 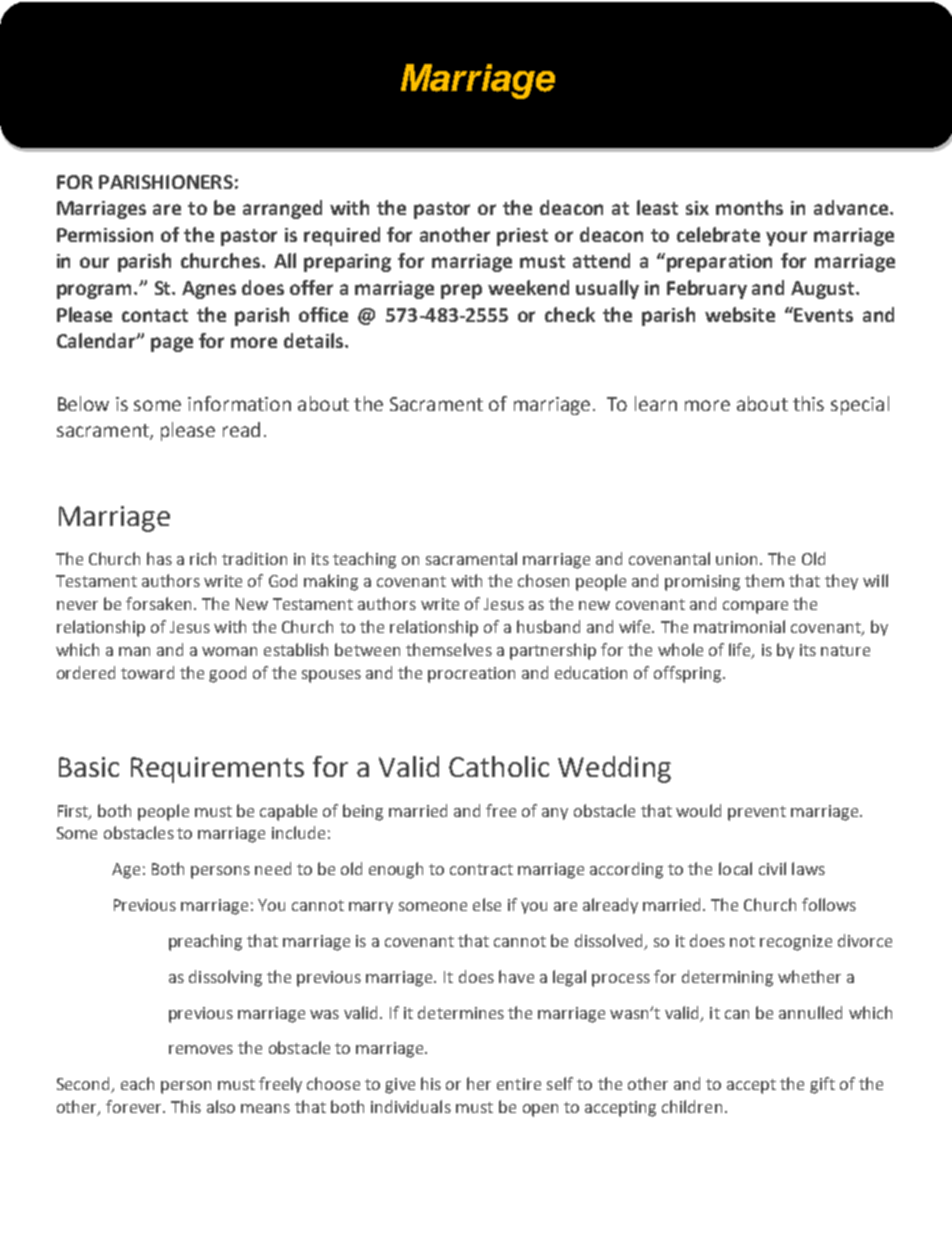 I want to click on priest, so click(x=522, y=237).
